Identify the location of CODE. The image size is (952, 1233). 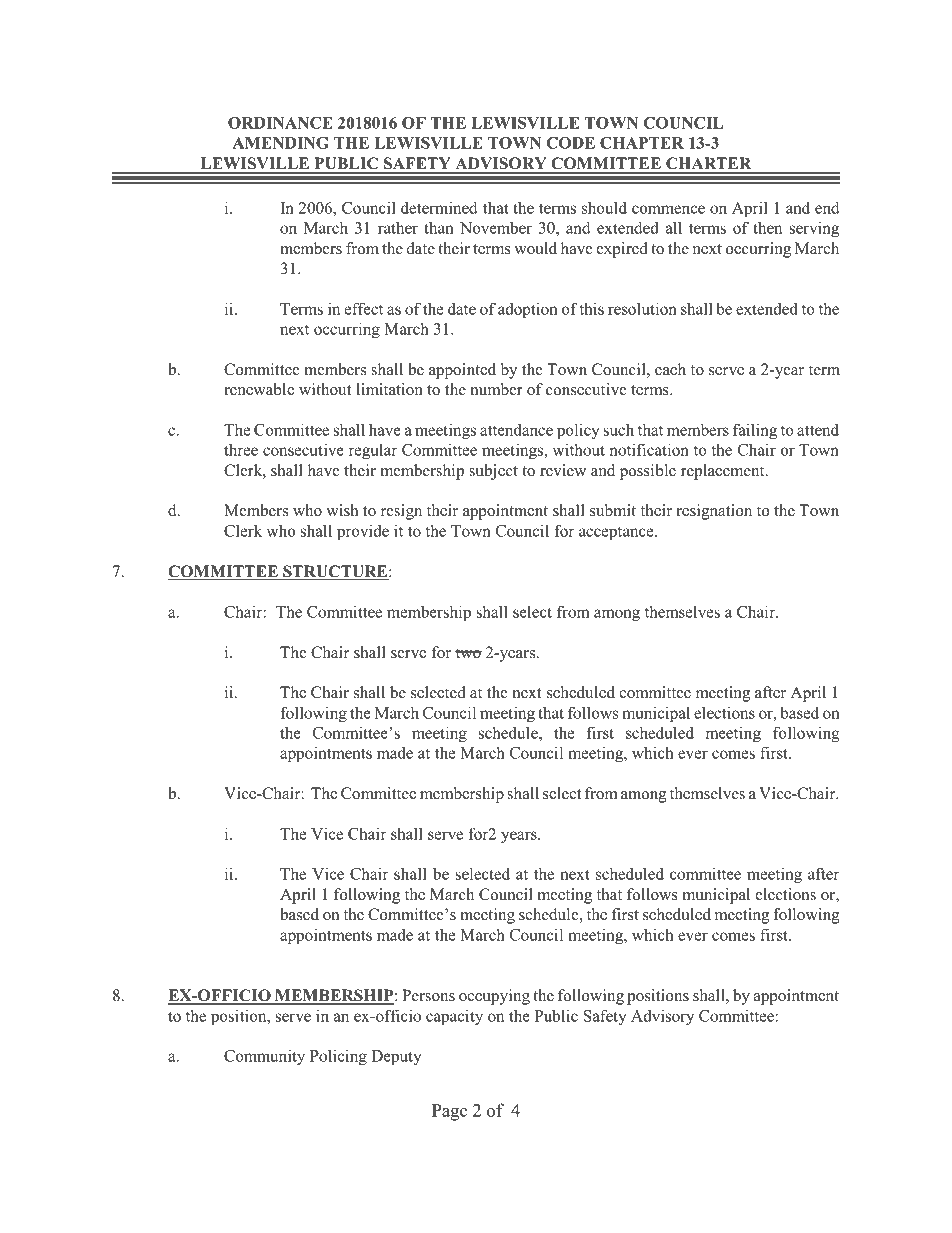
(570, 143).
